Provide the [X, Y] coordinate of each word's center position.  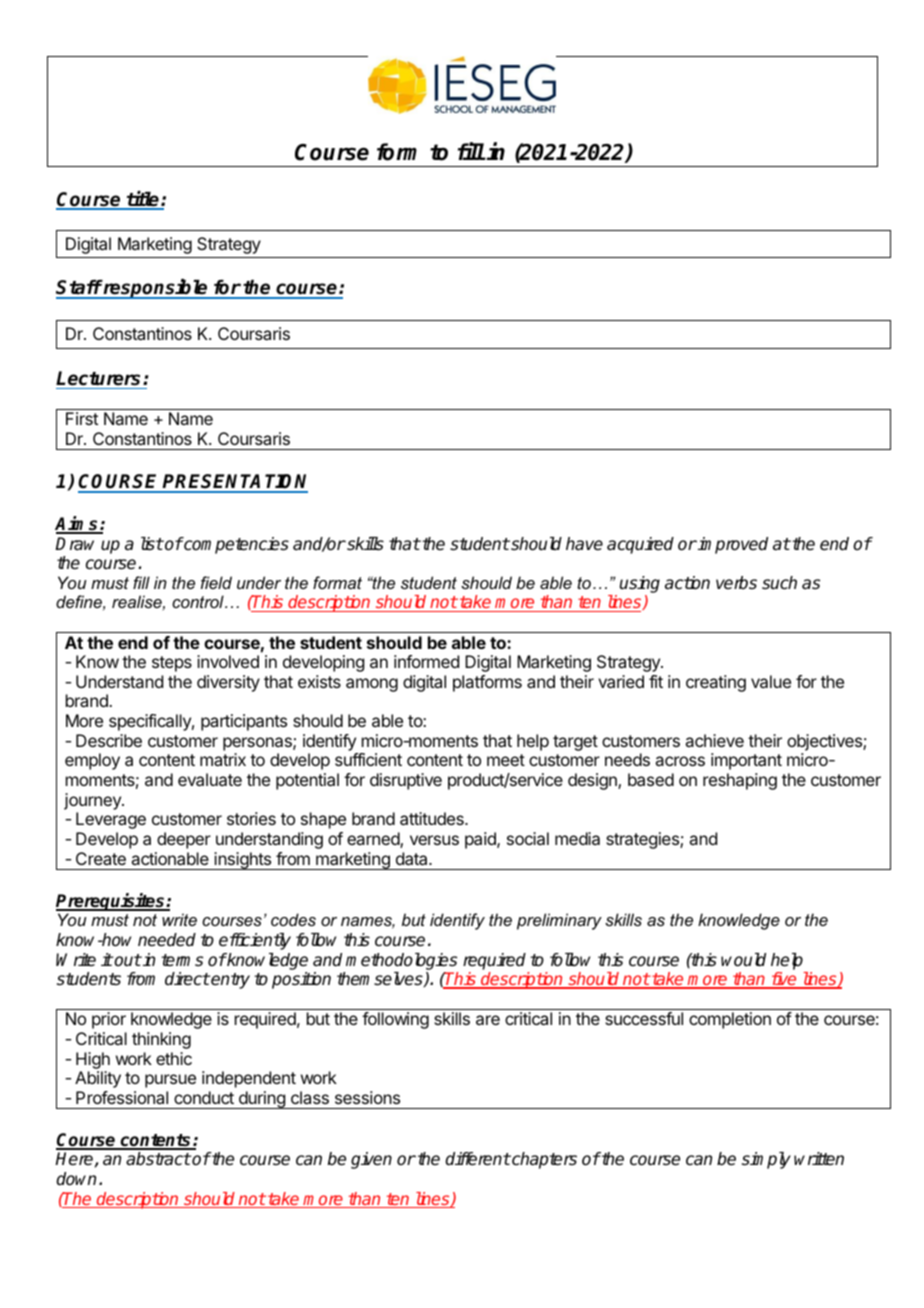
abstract [158, 1159]
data [413, 858]
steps [172, 664]
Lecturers [100, 378]
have [584, 544]
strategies [643, 840]
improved [732, 545]
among [372, 685]
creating [716, 683]
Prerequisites [111, 902]
